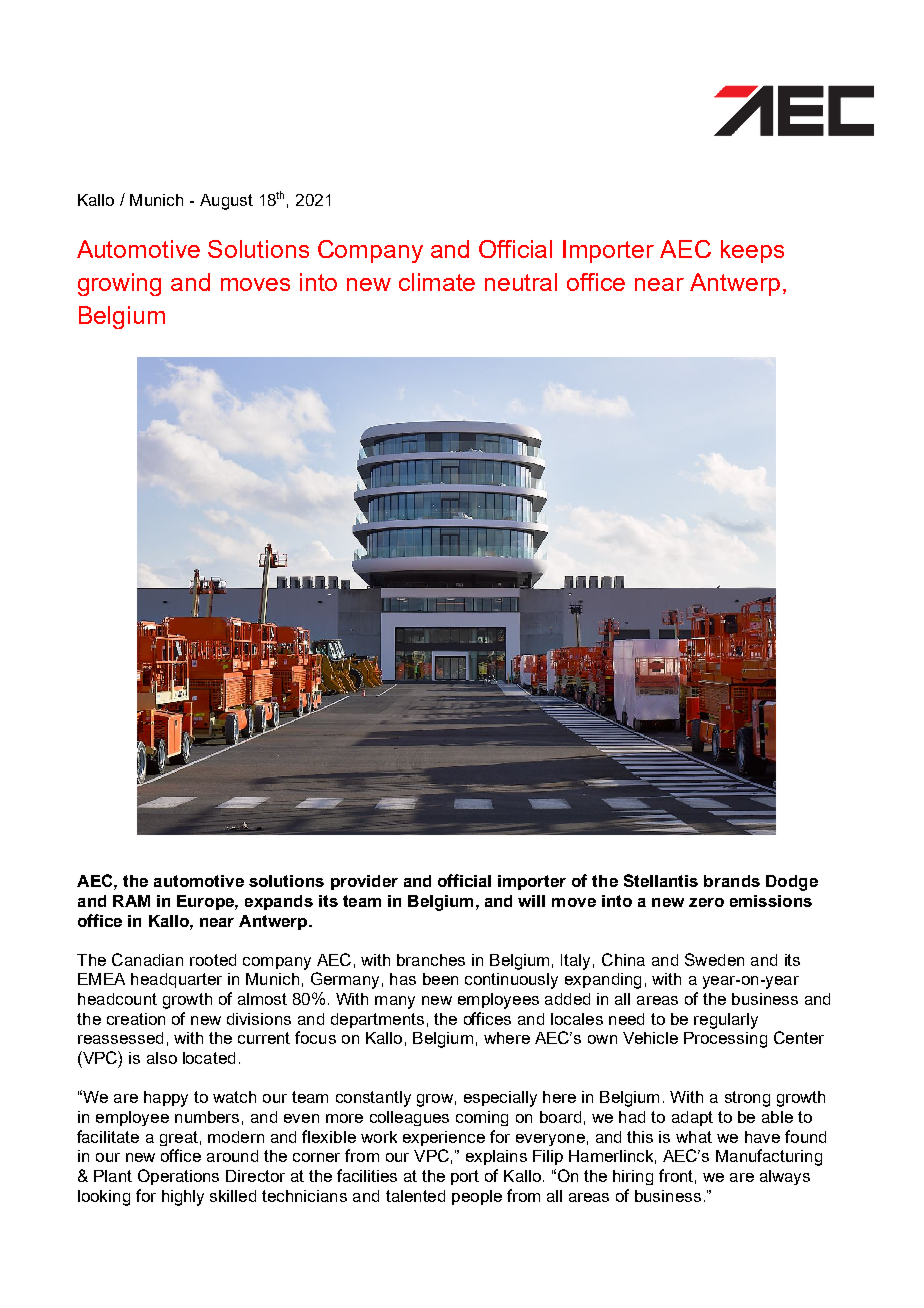  I want to click on neutral, so click(521, 282).
